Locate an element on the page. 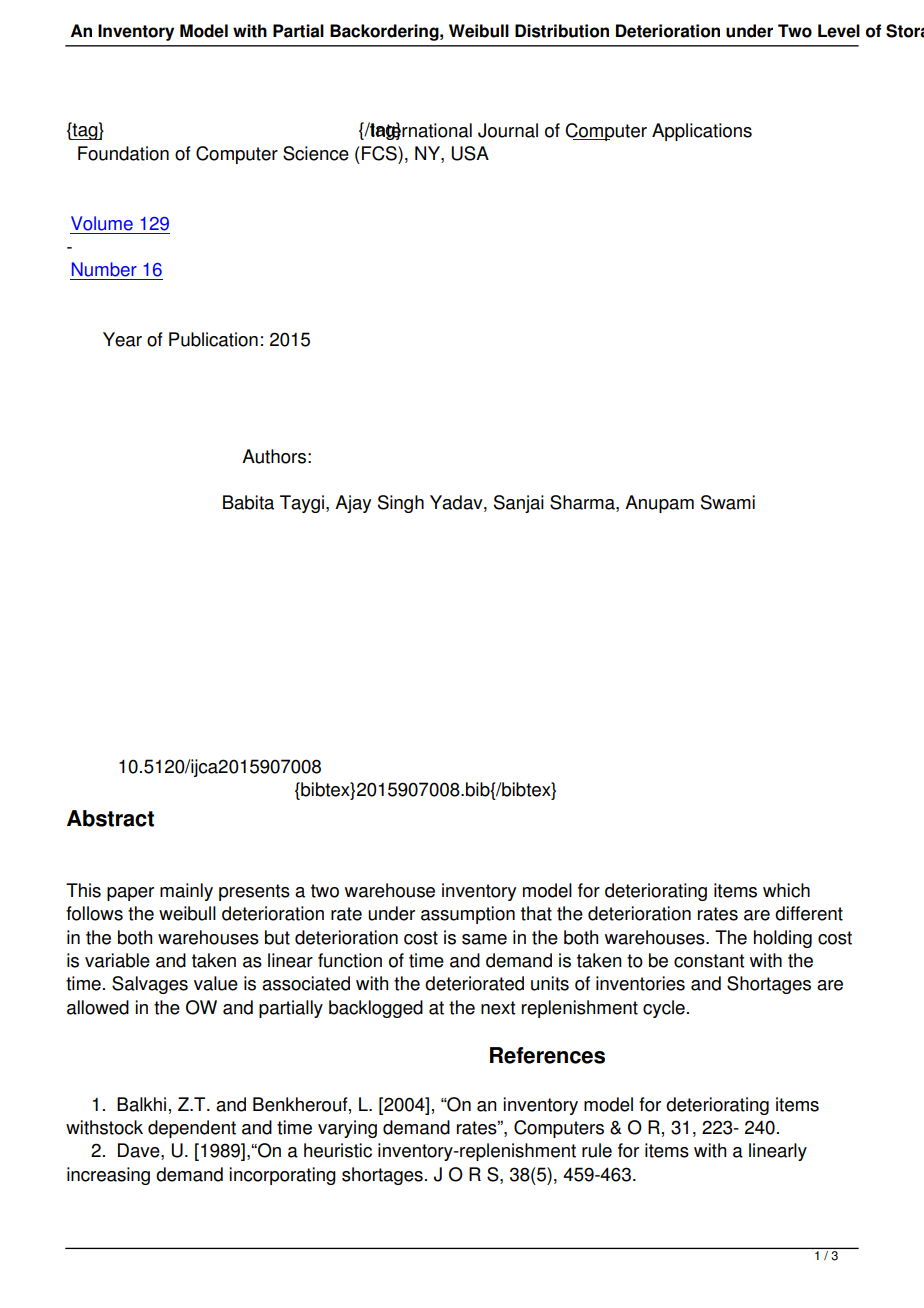  varying is located at coordinates (347, 1129).
